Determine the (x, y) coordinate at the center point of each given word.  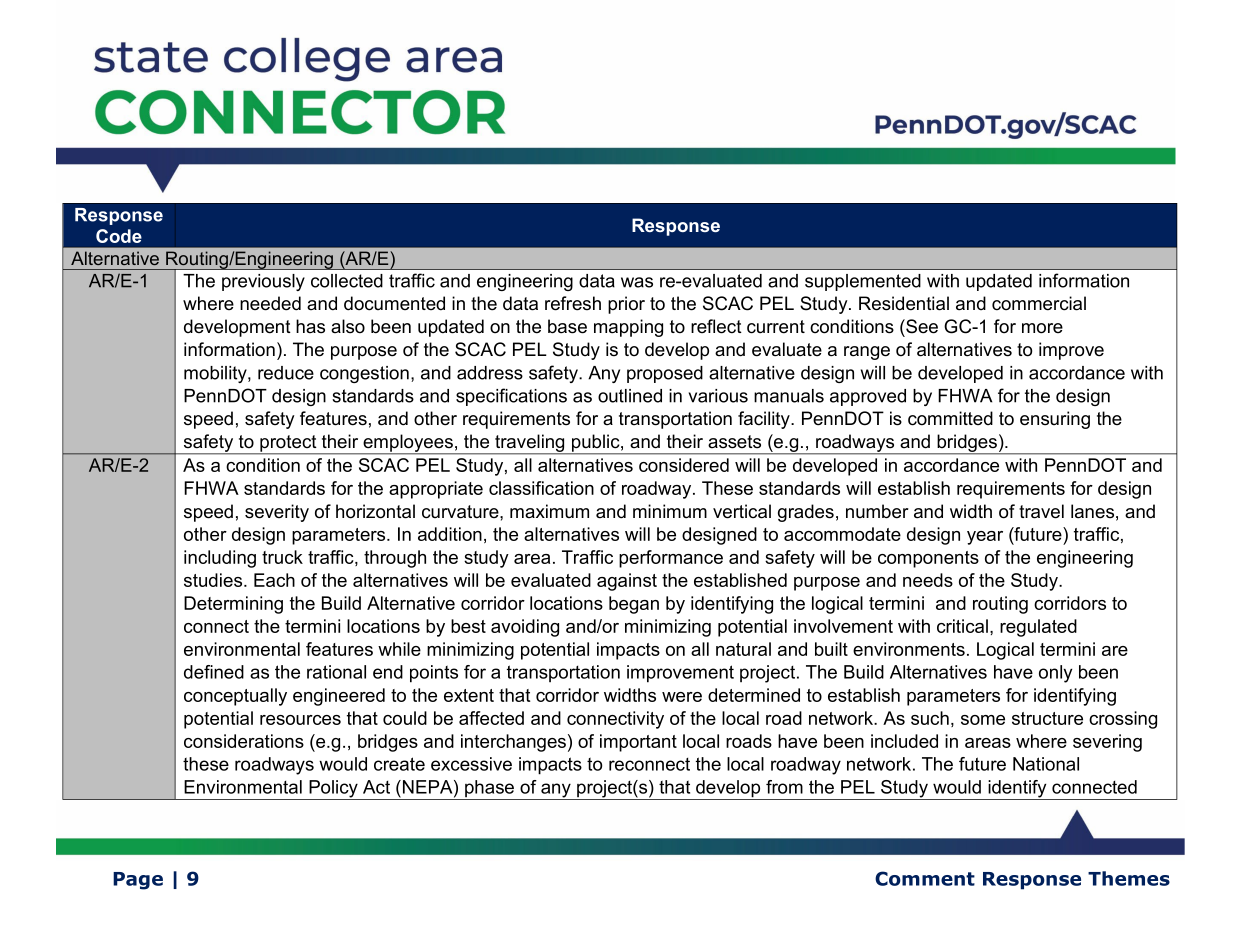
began (634, 605)
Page (138, 881)
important (638, 743)
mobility (216, 374)
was (637, 282)
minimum (670, 511)
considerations (244, 741)
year (985, 538)
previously (263, 282)
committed (950, 418)
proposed (665, 374)
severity (277, 513)
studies (214, 580)
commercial (1039, 303)
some (983, 720)
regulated (1038, 628)
